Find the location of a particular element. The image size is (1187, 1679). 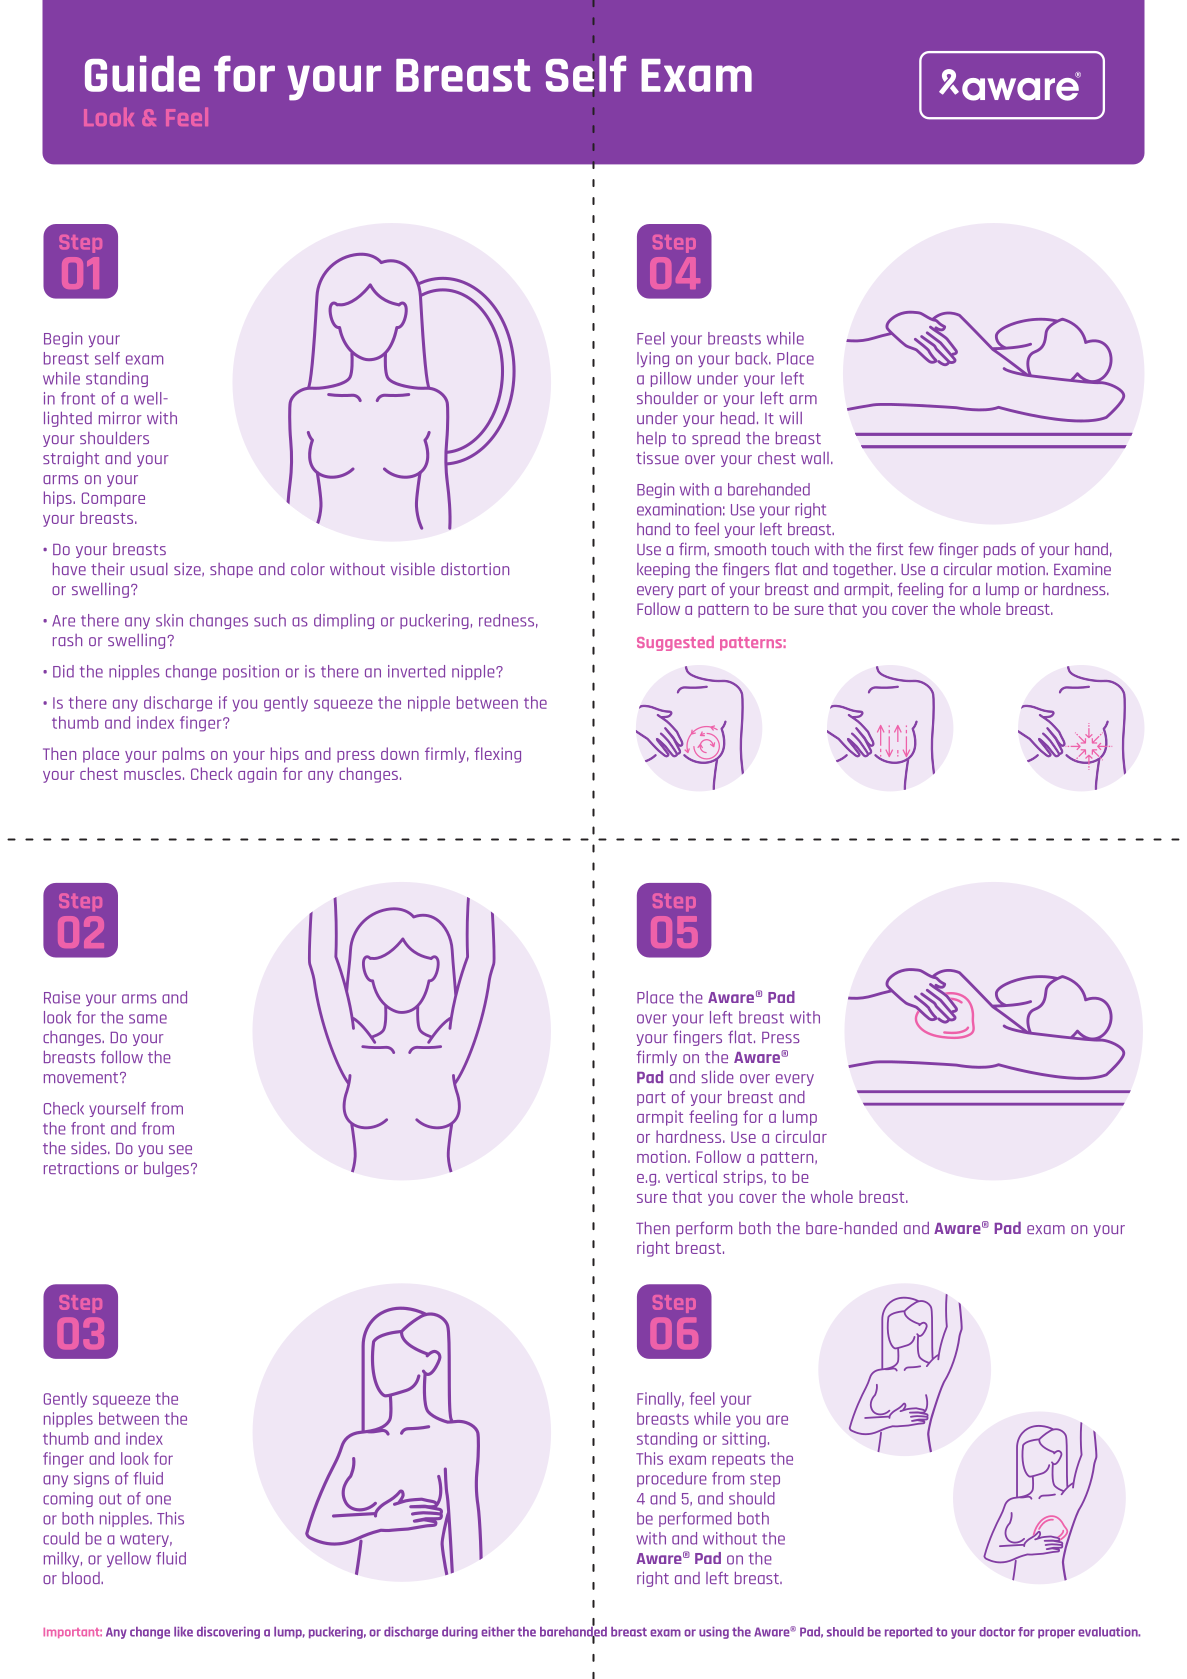

lying is located at coordinates (653, 359).
